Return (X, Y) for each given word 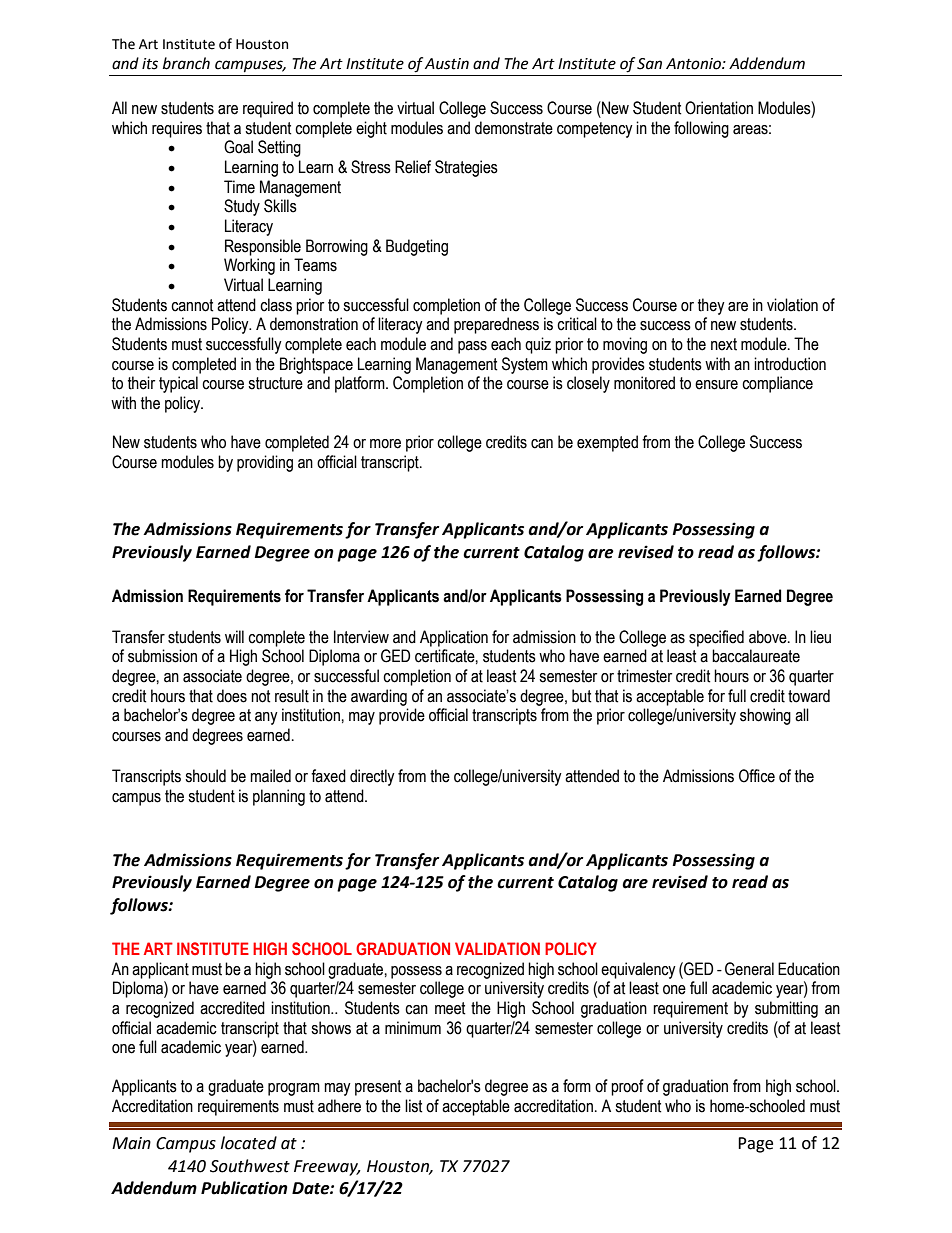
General (749, 969)
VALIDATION (497, 948)
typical (178, 384)
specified (716, 638)
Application (454, 638)
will (234, 636)
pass (472, 347)
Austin (447, 64)
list (414, 1106)
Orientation (719, 108)
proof (627, 1087)
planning (279, 797)
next (724, 344)
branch (186, 63)
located (249, 1143)
